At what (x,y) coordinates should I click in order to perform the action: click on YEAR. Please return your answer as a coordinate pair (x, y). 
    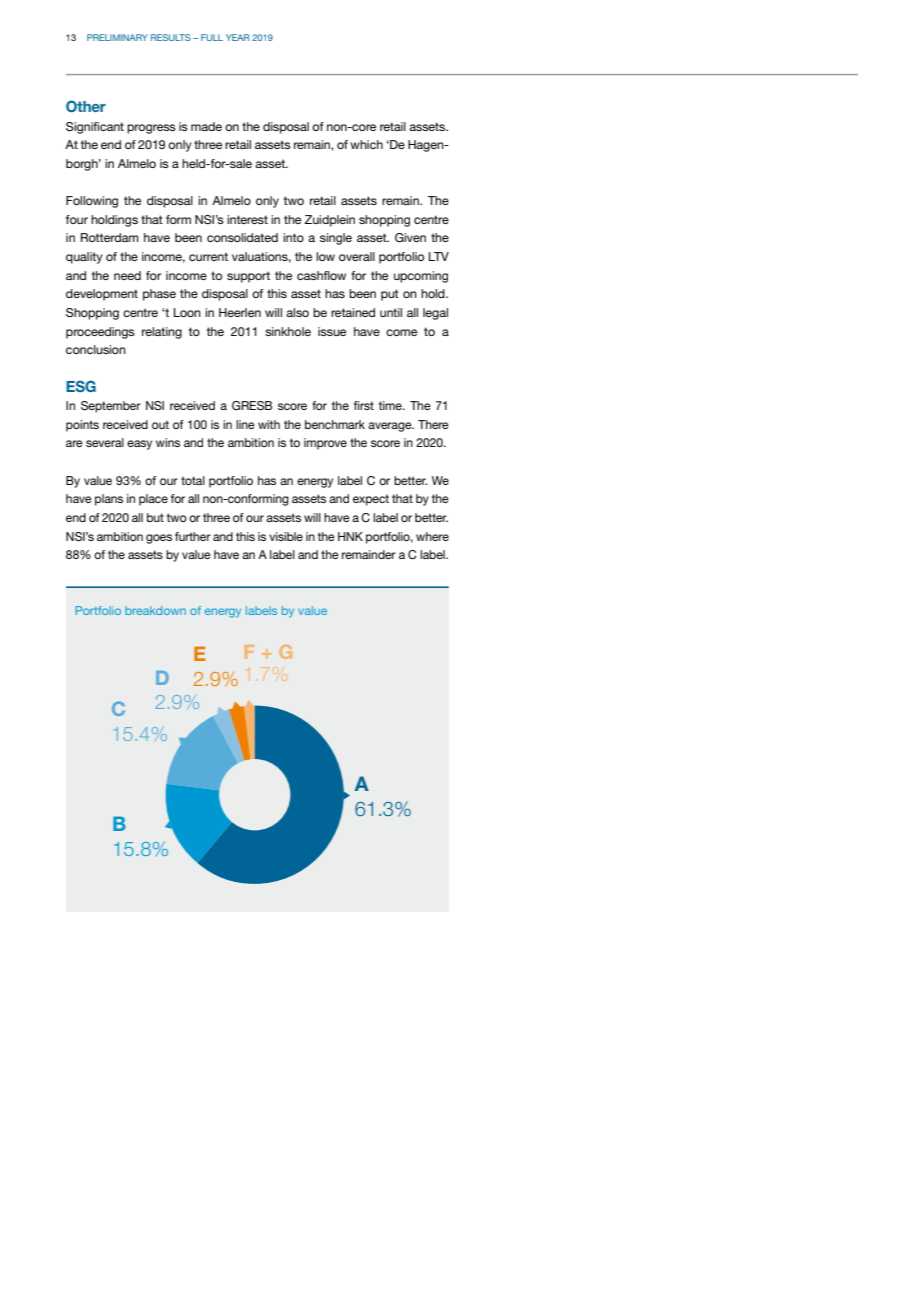
    Looking at the image, I should click on (238, 37).
